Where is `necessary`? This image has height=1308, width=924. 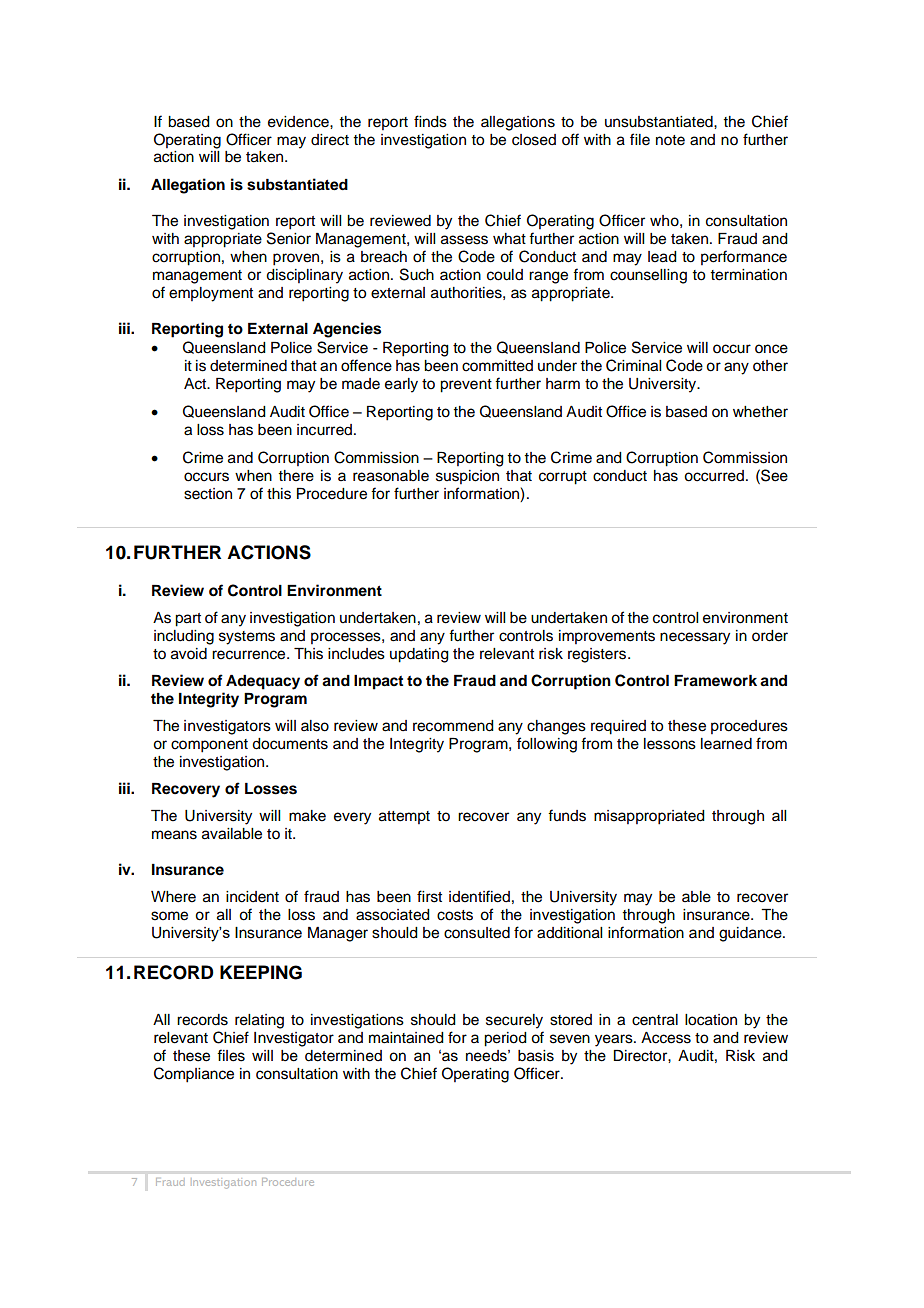
necessary is located at coordinates (695, 638).
